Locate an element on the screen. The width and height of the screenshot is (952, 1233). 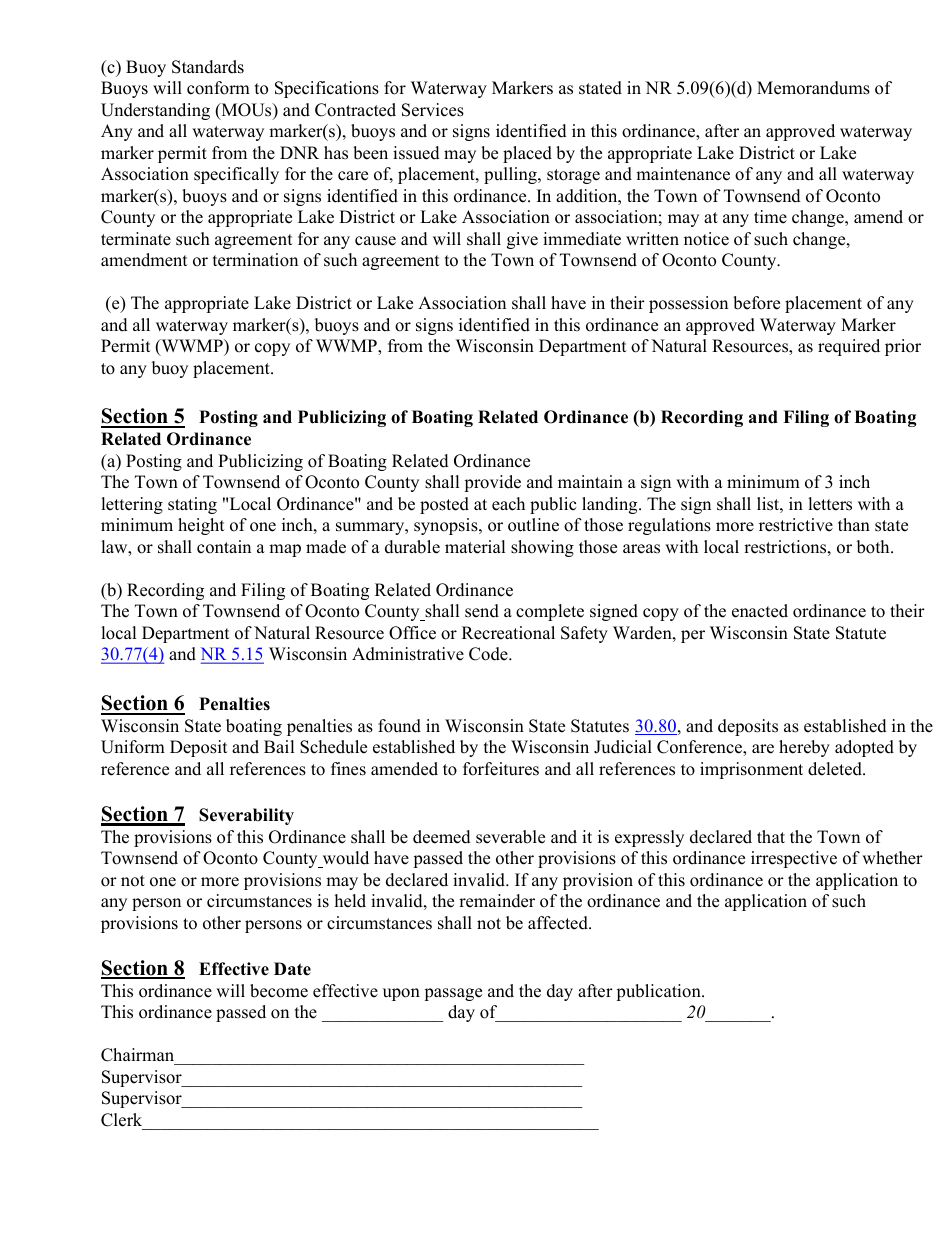
conform is located at coordinates (218, 88).
